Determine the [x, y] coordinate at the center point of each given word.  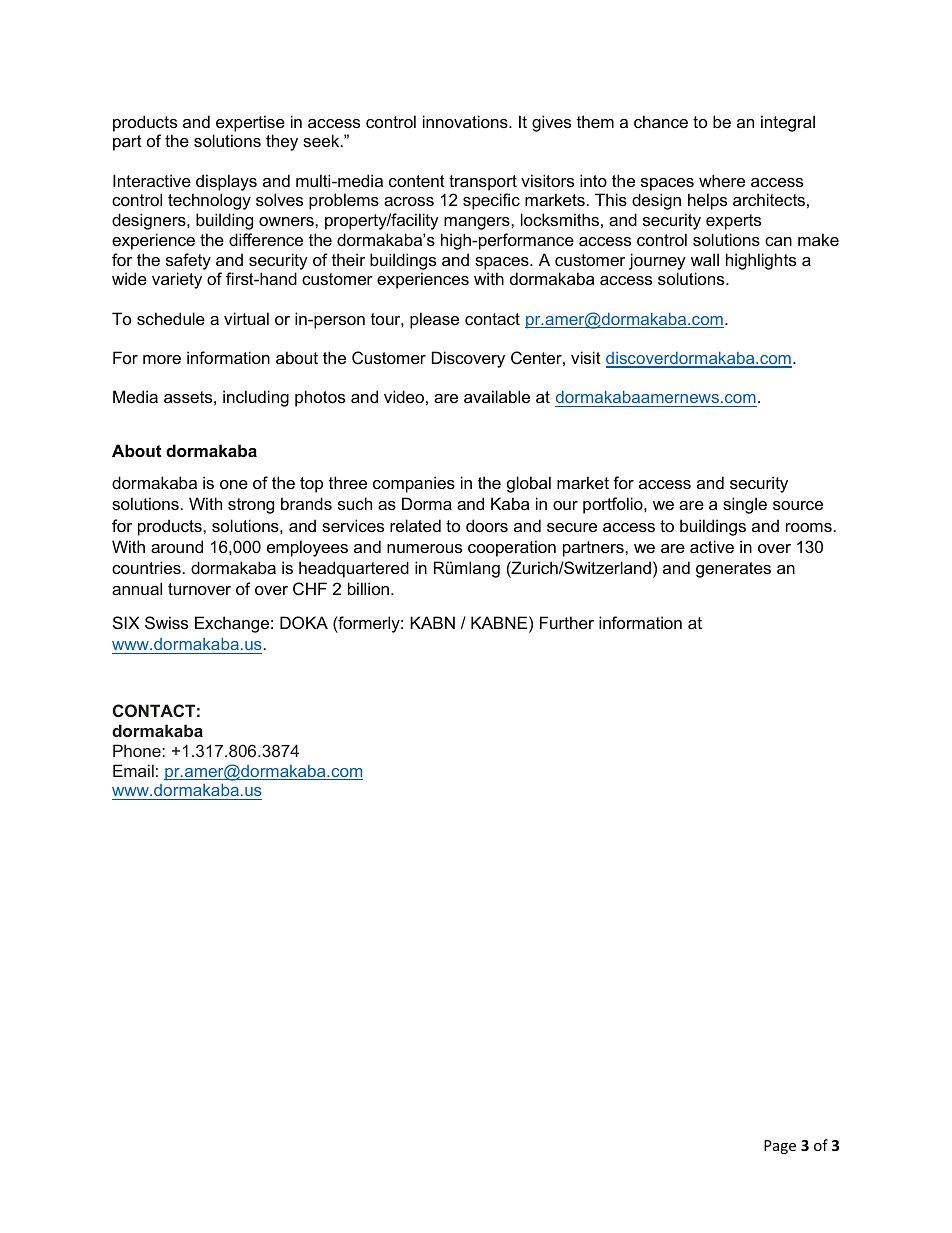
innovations [466, 121]
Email [133, 770]
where [722, 180]
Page [780, 1147]
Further [567, 622]
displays [226, 182]
